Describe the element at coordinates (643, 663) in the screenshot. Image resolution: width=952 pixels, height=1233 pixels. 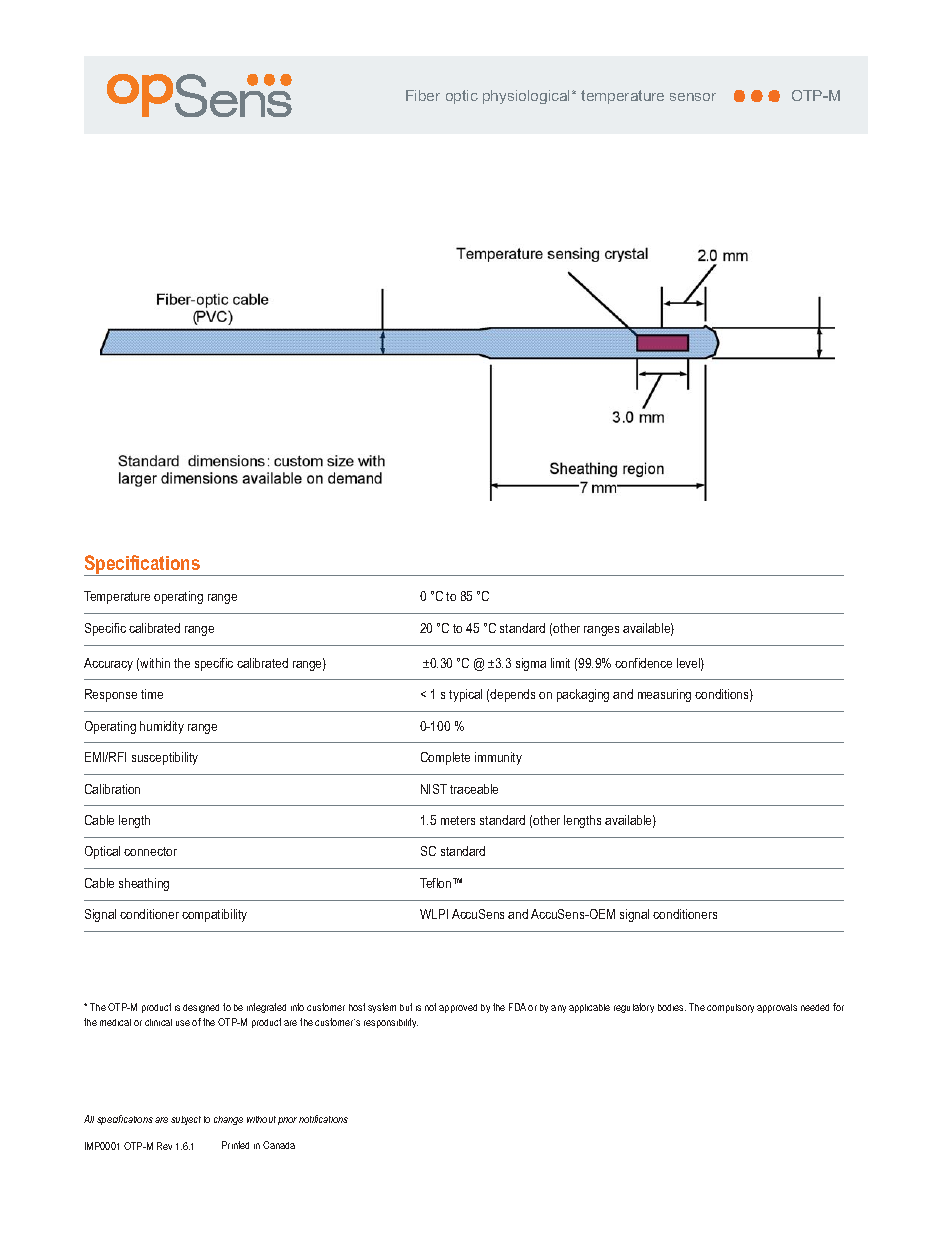
I see `confidence` at that location.
